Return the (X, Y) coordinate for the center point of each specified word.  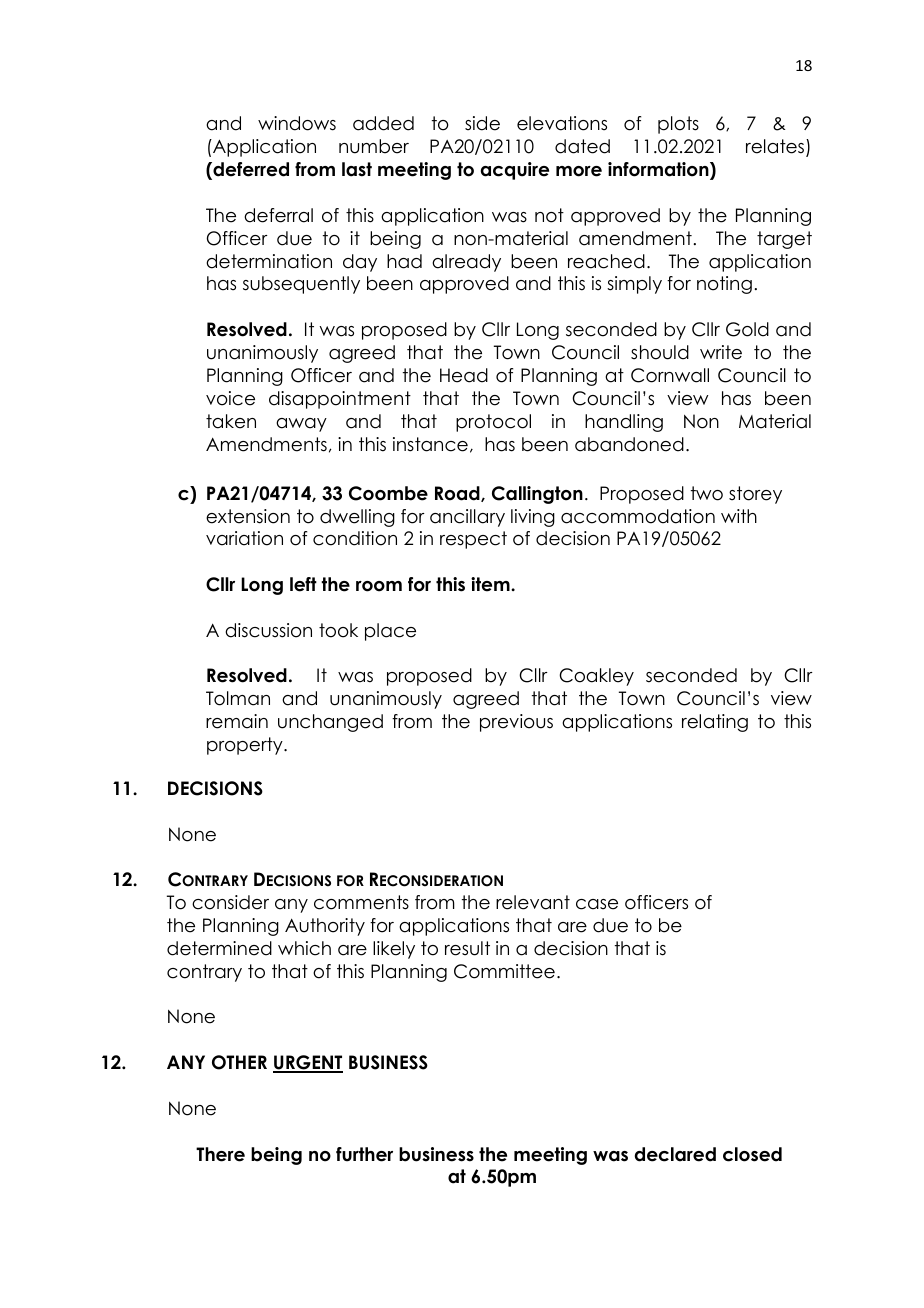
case (597, 904)
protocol (493, 423)
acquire (515, 171)
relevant (533, 902)
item (491, 584)
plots (678, 125)
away (301, 425)
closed (752, 1154)
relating (715, 723)
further (364, 1154)
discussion (268, 630)
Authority (325, 927)
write (721, 352)
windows (297, 123)
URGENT (308, 1063)
